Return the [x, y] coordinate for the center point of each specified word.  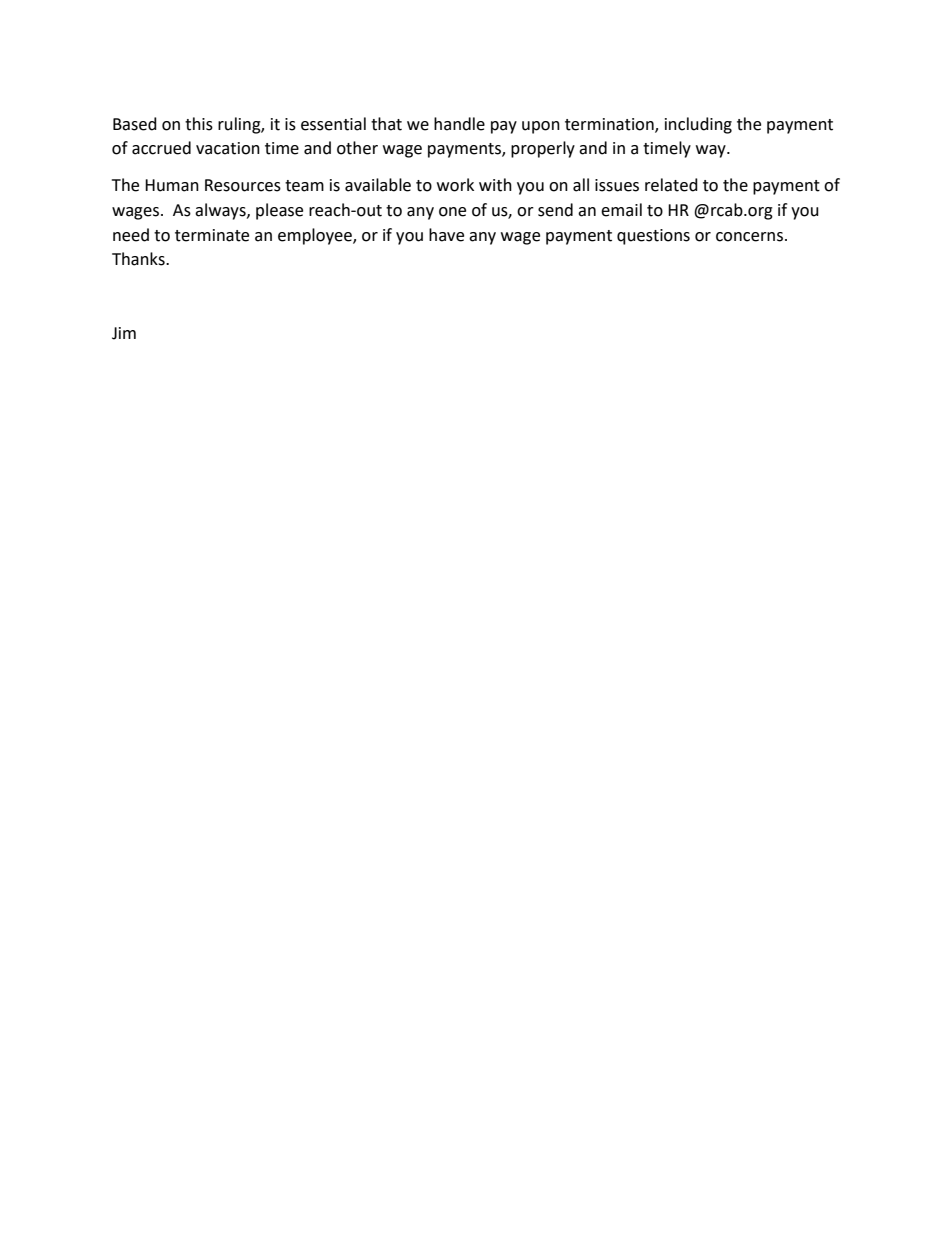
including [698, 125]
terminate [212, 235]
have [446, 235]
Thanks [139, 259]
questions [653, 237]
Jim [124, 333]
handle [459, 124]
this [199, 124]
